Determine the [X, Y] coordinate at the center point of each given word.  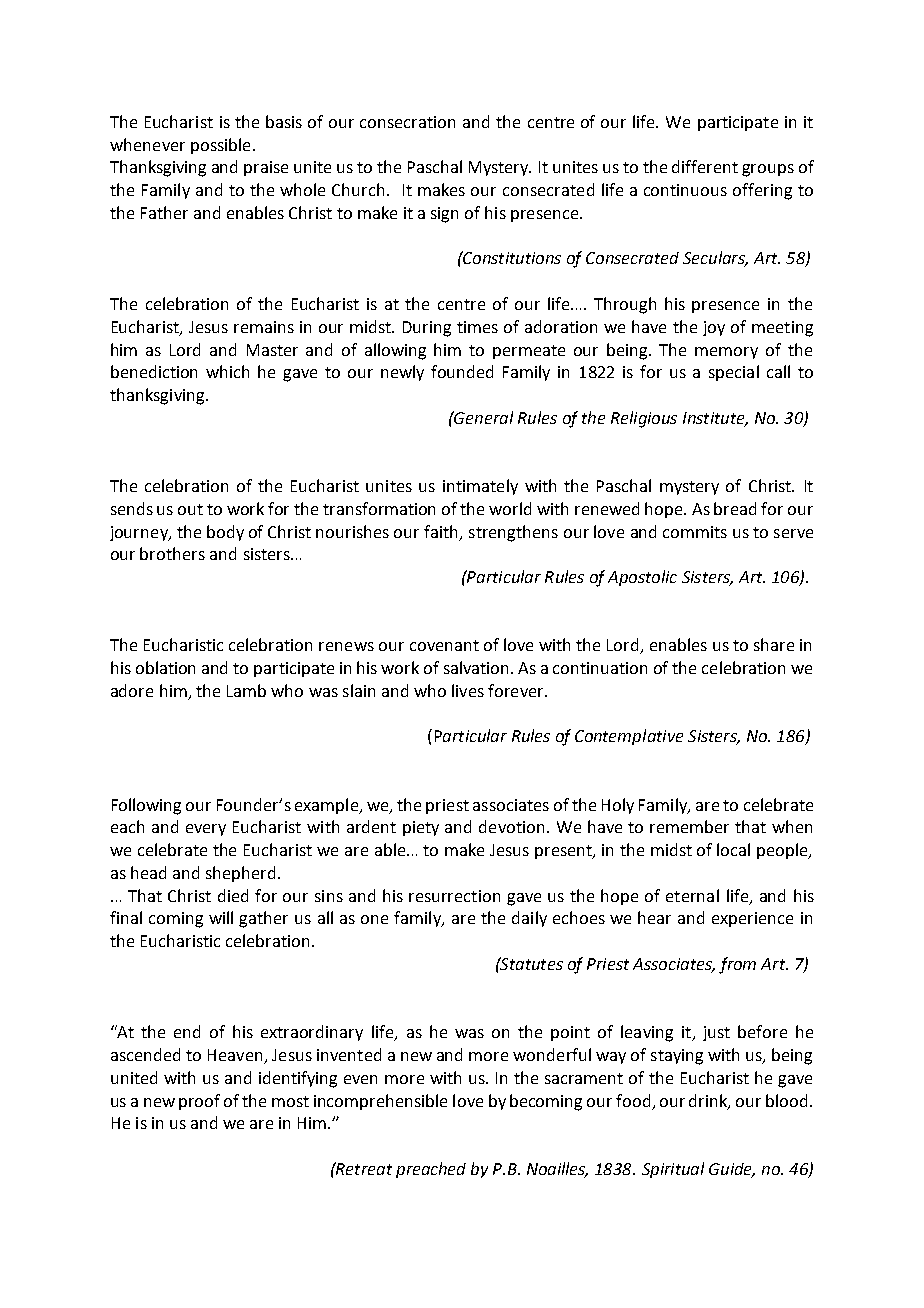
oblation [165, 667]
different [705, 166]
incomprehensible [380, 1102]
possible [220, 146]
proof [199, 1102]
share [774, 644]
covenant [444, 645]
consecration [407, 122]
